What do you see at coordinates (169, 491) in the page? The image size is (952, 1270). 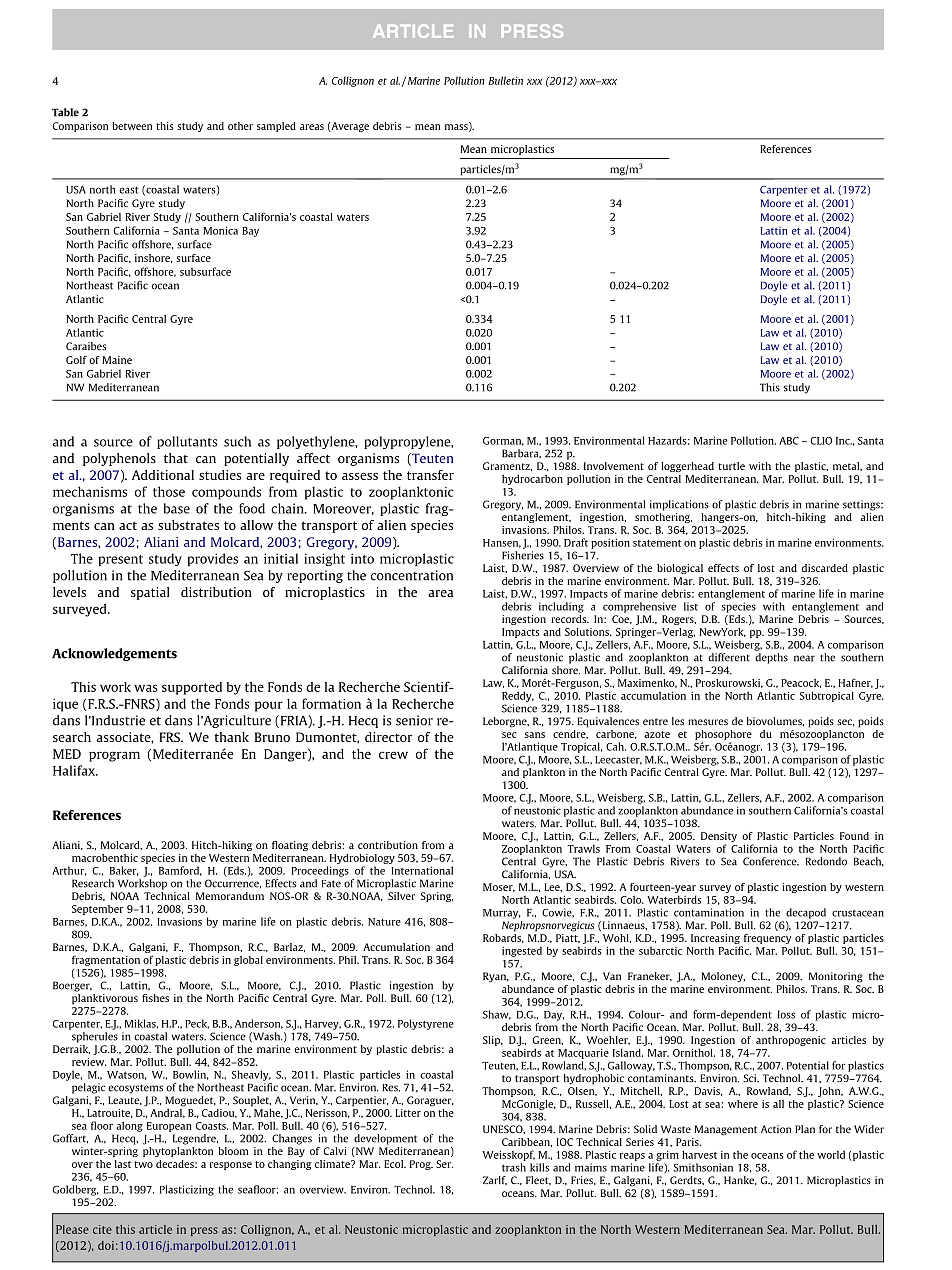 I see `those` at bounding box center [169, 491].
